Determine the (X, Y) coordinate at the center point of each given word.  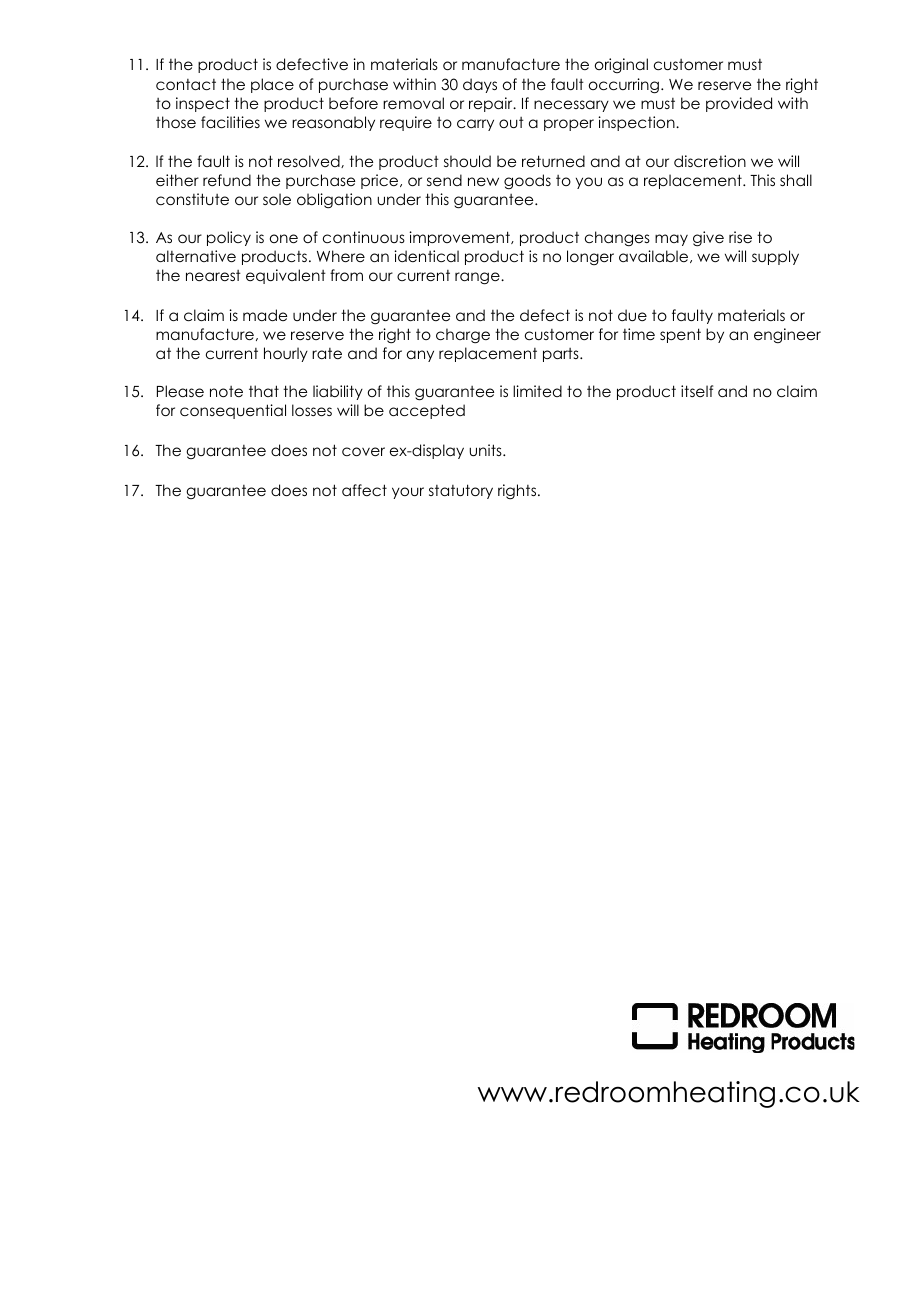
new (483, 181)
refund (227, 180)
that (264, 391)
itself (697, 391)
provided (739, 104)
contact (186, 84)
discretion (710, 161)
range (478, 278)
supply (775, 257)
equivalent (286, 276)
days (480, 85)
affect (364, 490)
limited (537, 391)
